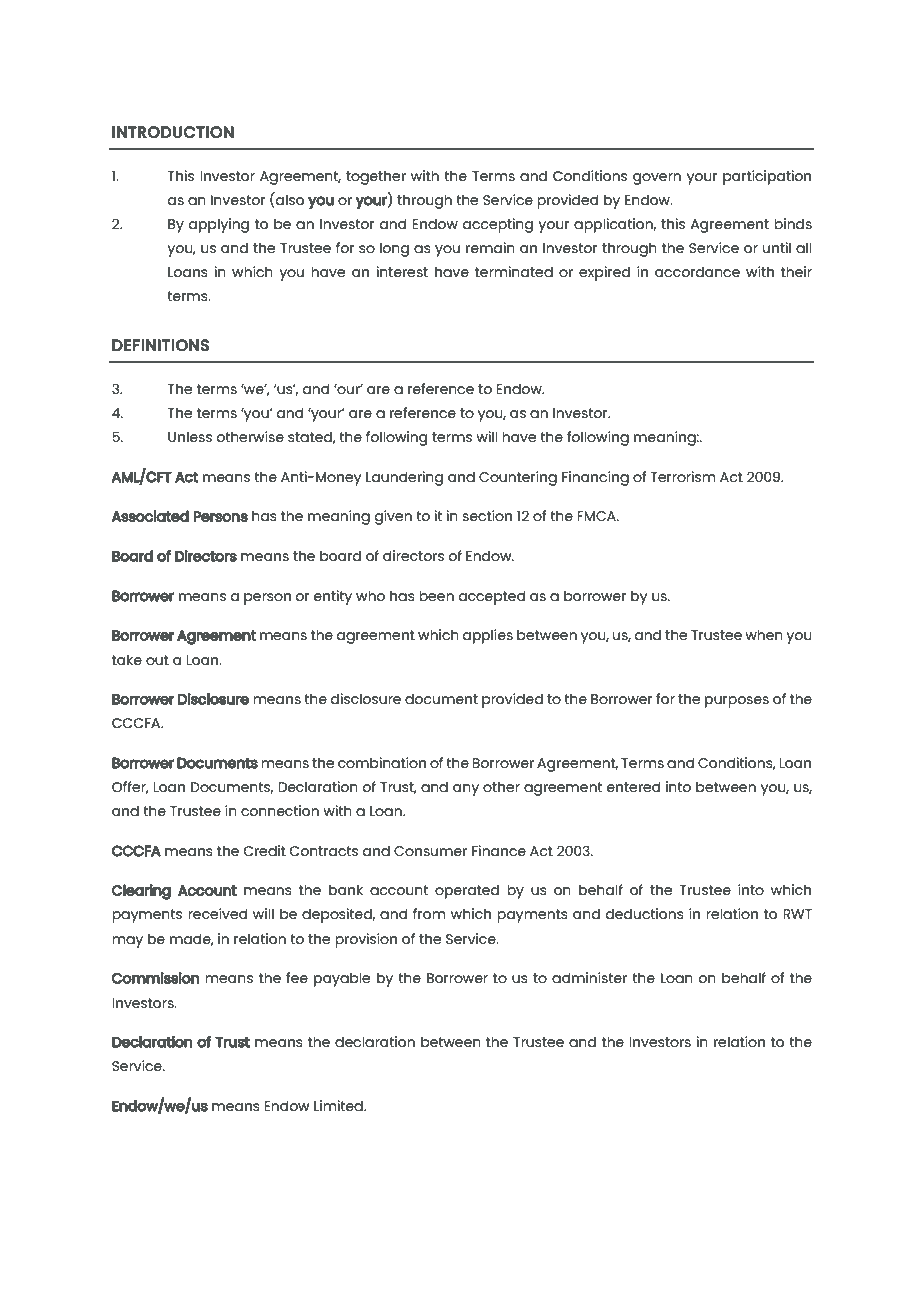  What do you see at coordinates (280, 810) in the screenshot?
I see `connection` at bounding box center [280, 810].
